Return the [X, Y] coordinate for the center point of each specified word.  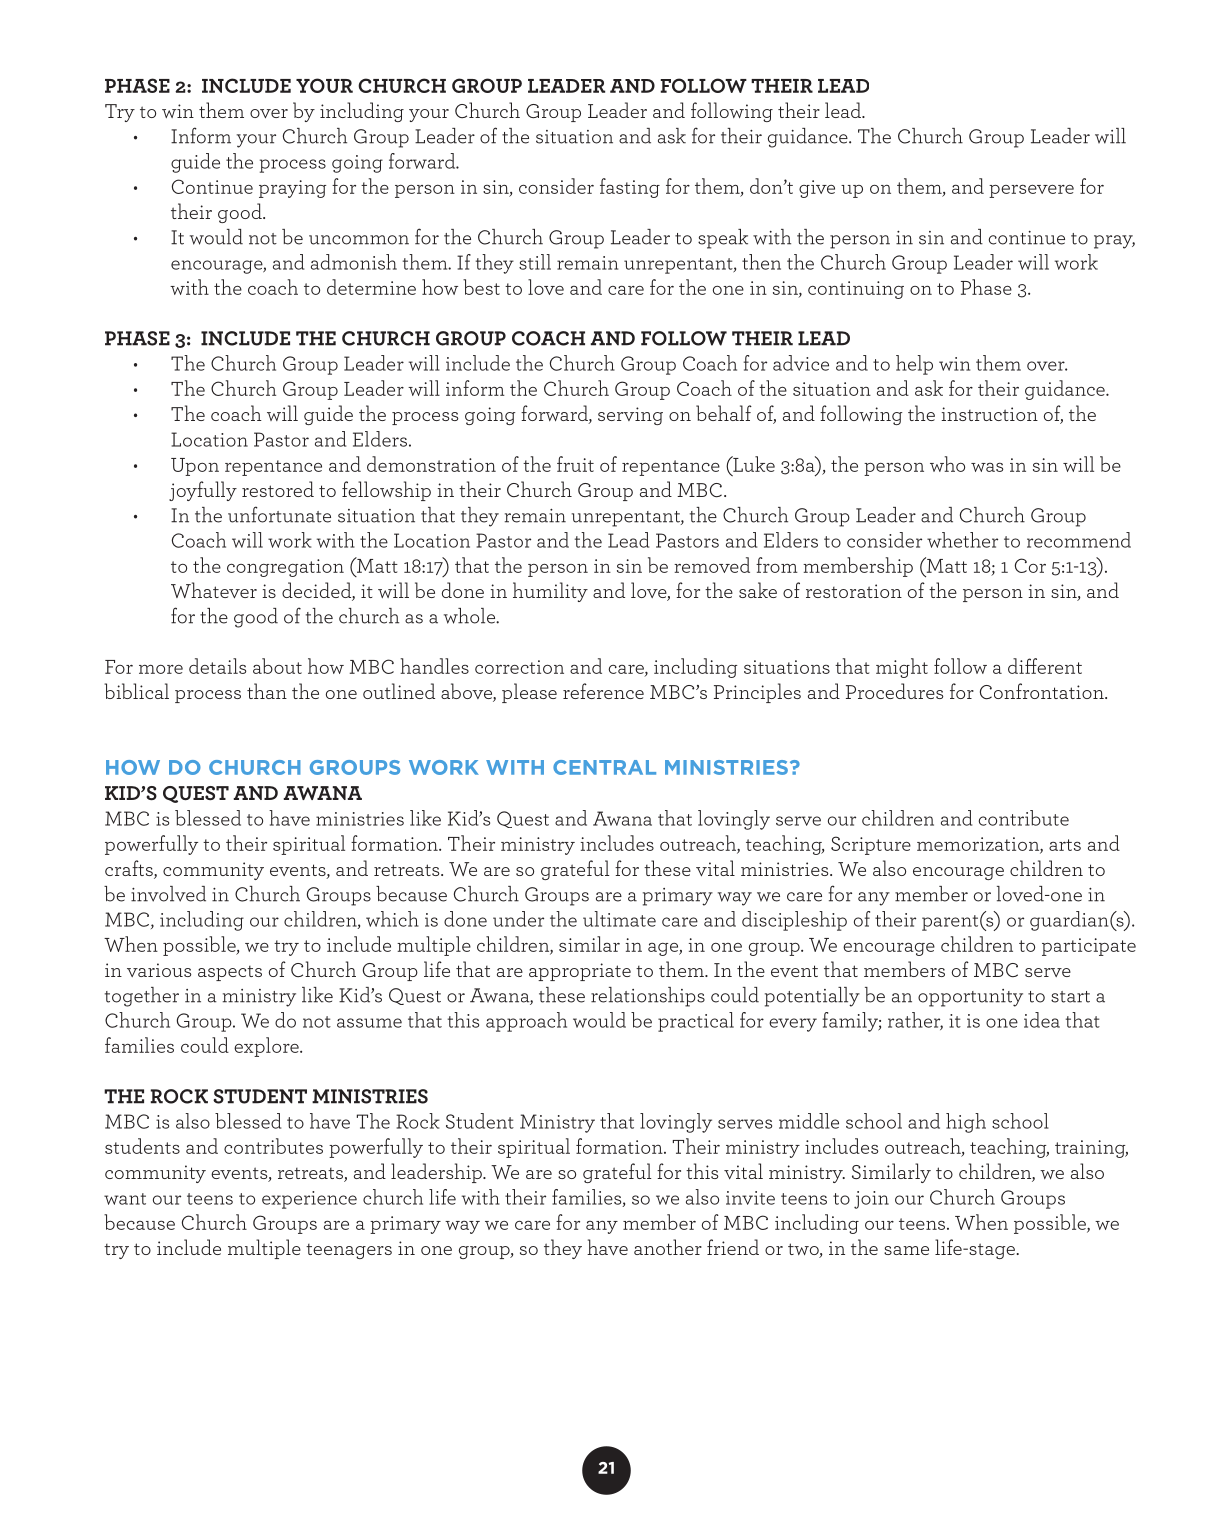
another [668, 1247]
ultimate [619, 919]
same [906, 1250]
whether [962, 540]
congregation [285, 568]
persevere [1031, 191]
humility [550, 592]
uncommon [359, 240]
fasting [630, 188]
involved [168, 894]
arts [1065, 845]
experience [309, 1200]
